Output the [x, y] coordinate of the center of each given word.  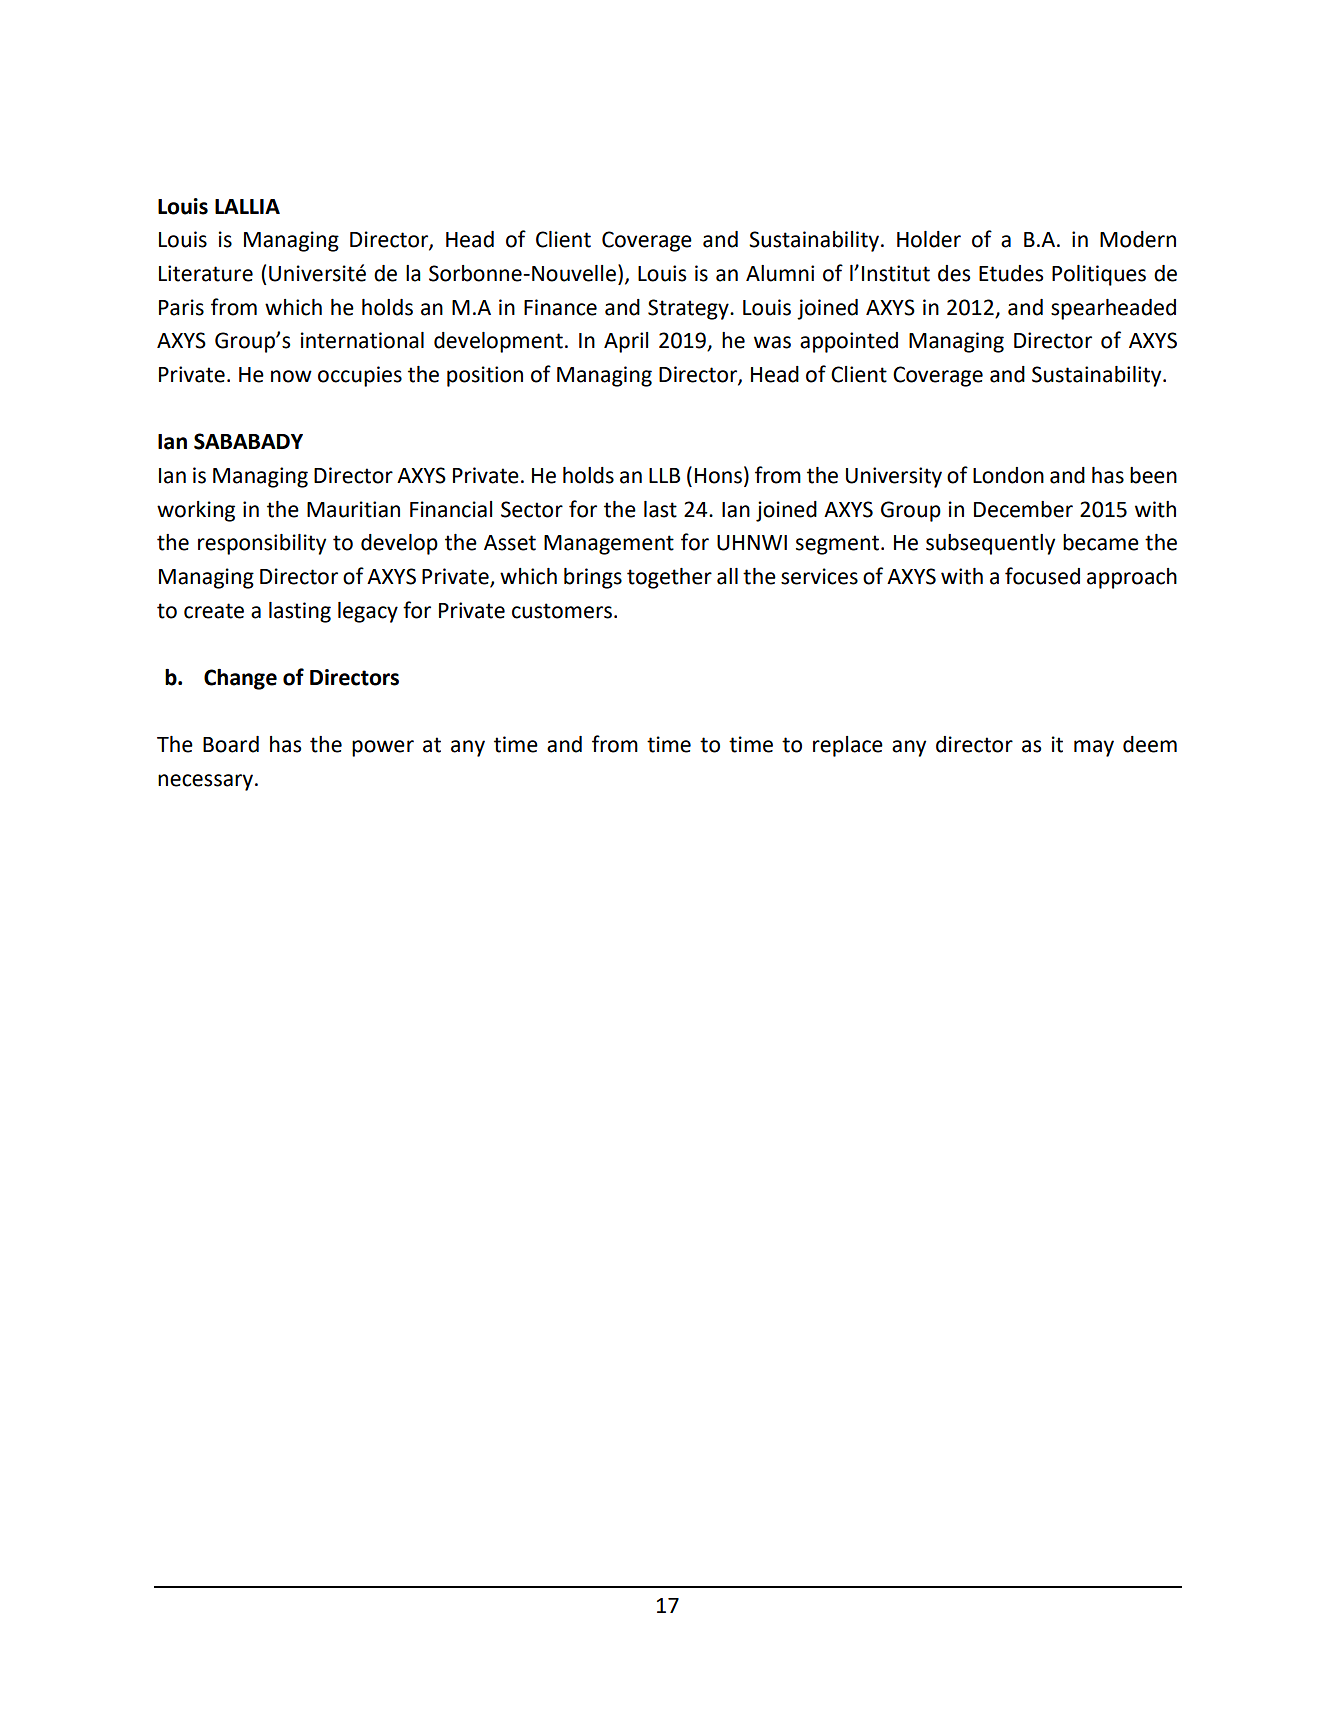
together [669, 578]
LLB [664, 475]
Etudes [1011, 273]
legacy [368, 612]
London [1008, 475]
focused [1042, 576]
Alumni [780, 273]
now [291, 376]
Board [231, 744]
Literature [206, 273]
